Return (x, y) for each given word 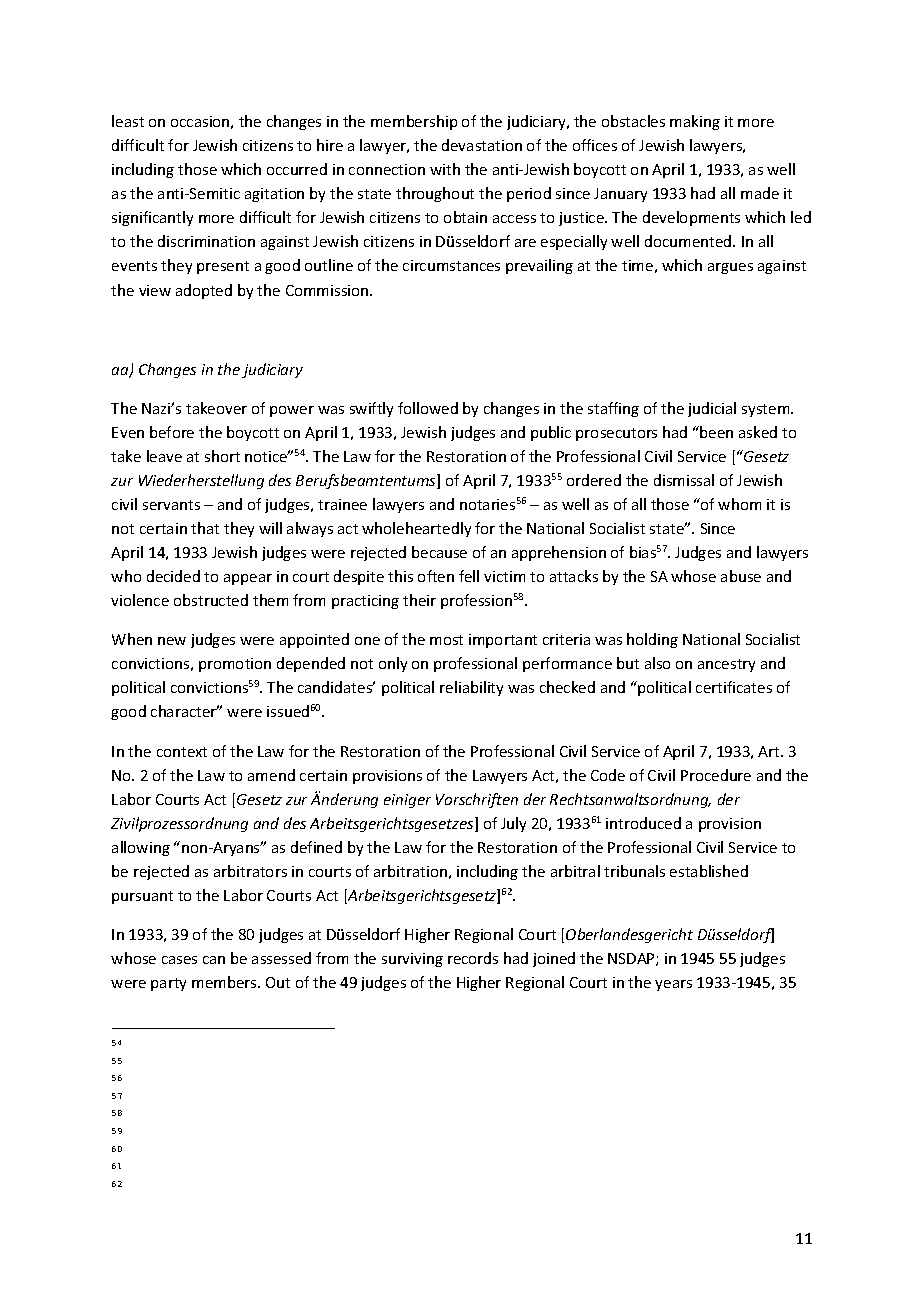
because (439, 552)
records (473, 958)
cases (179, 960)
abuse (741, 576)
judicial (712, 409)
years (673, 985)
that (205, 528)
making (695, 122)
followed (428, 408)
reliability (471, 688)
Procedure (716, 775)
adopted (204, 291)
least (128, 121)
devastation (482, 145)
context (182, 752)
